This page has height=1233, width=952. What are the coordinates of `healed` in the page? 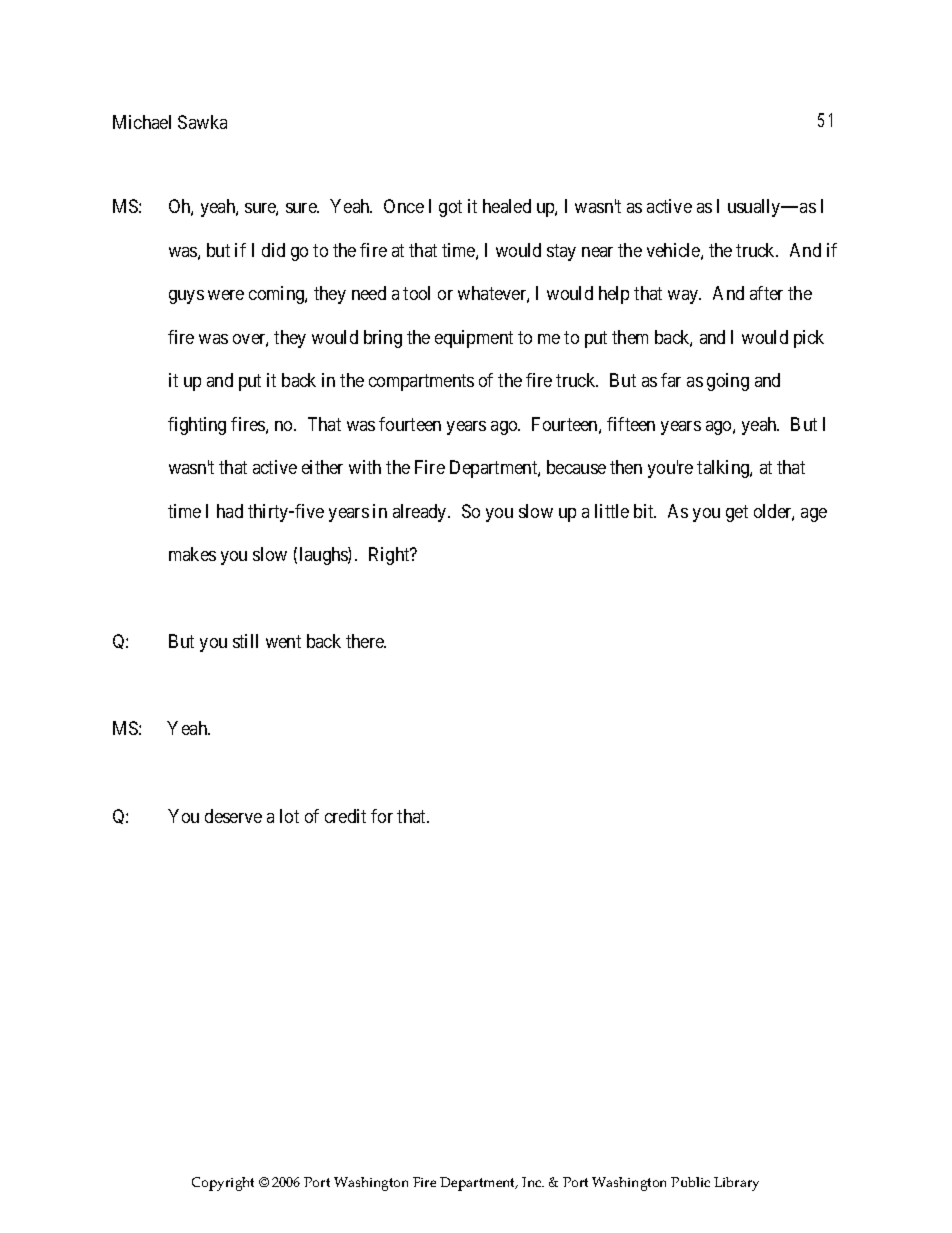 It's located at (507, 206).
